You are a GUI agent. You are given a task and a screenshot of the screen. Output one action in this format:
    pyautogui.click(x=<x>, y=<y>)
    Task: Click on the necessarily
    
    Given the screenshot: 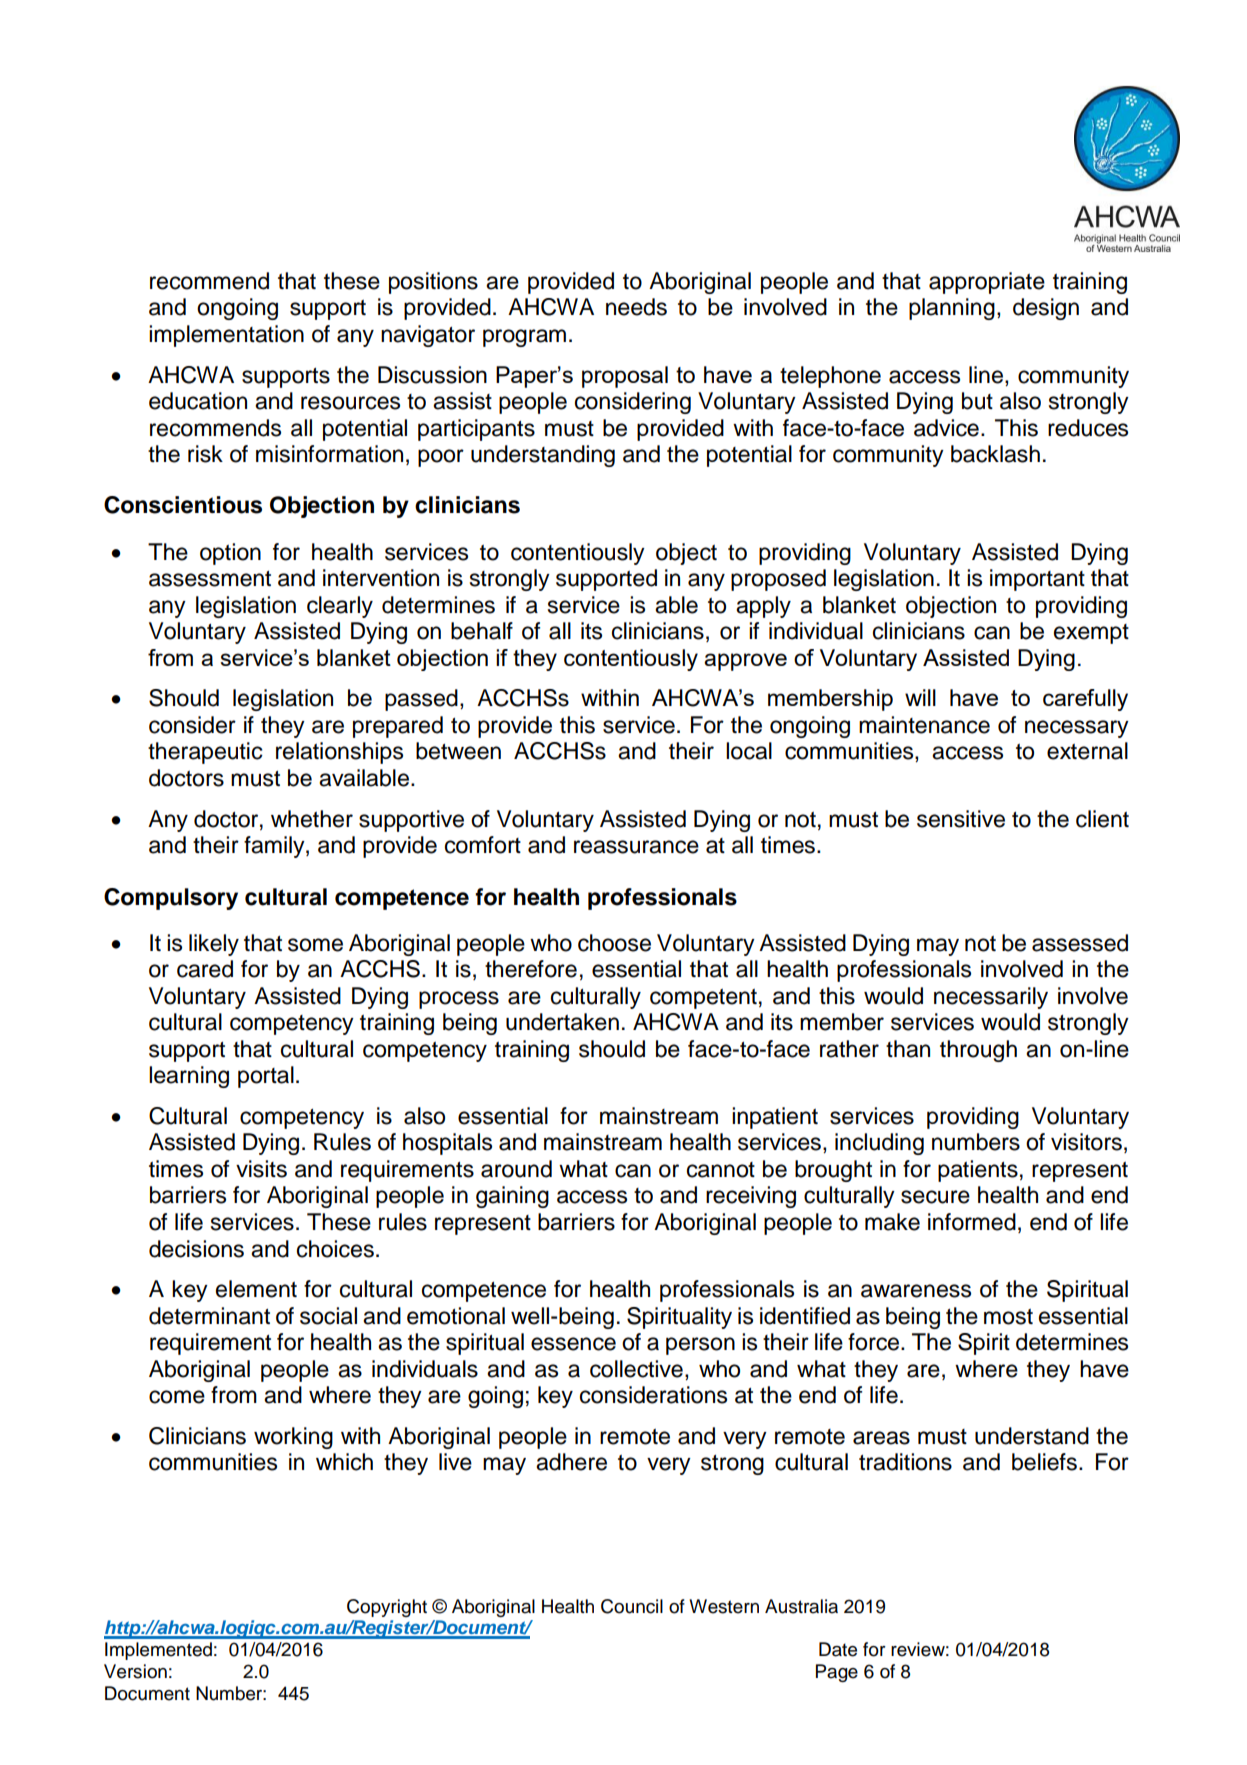 What is the action you would take?
    pyautogui.click(x=991, y=998)
